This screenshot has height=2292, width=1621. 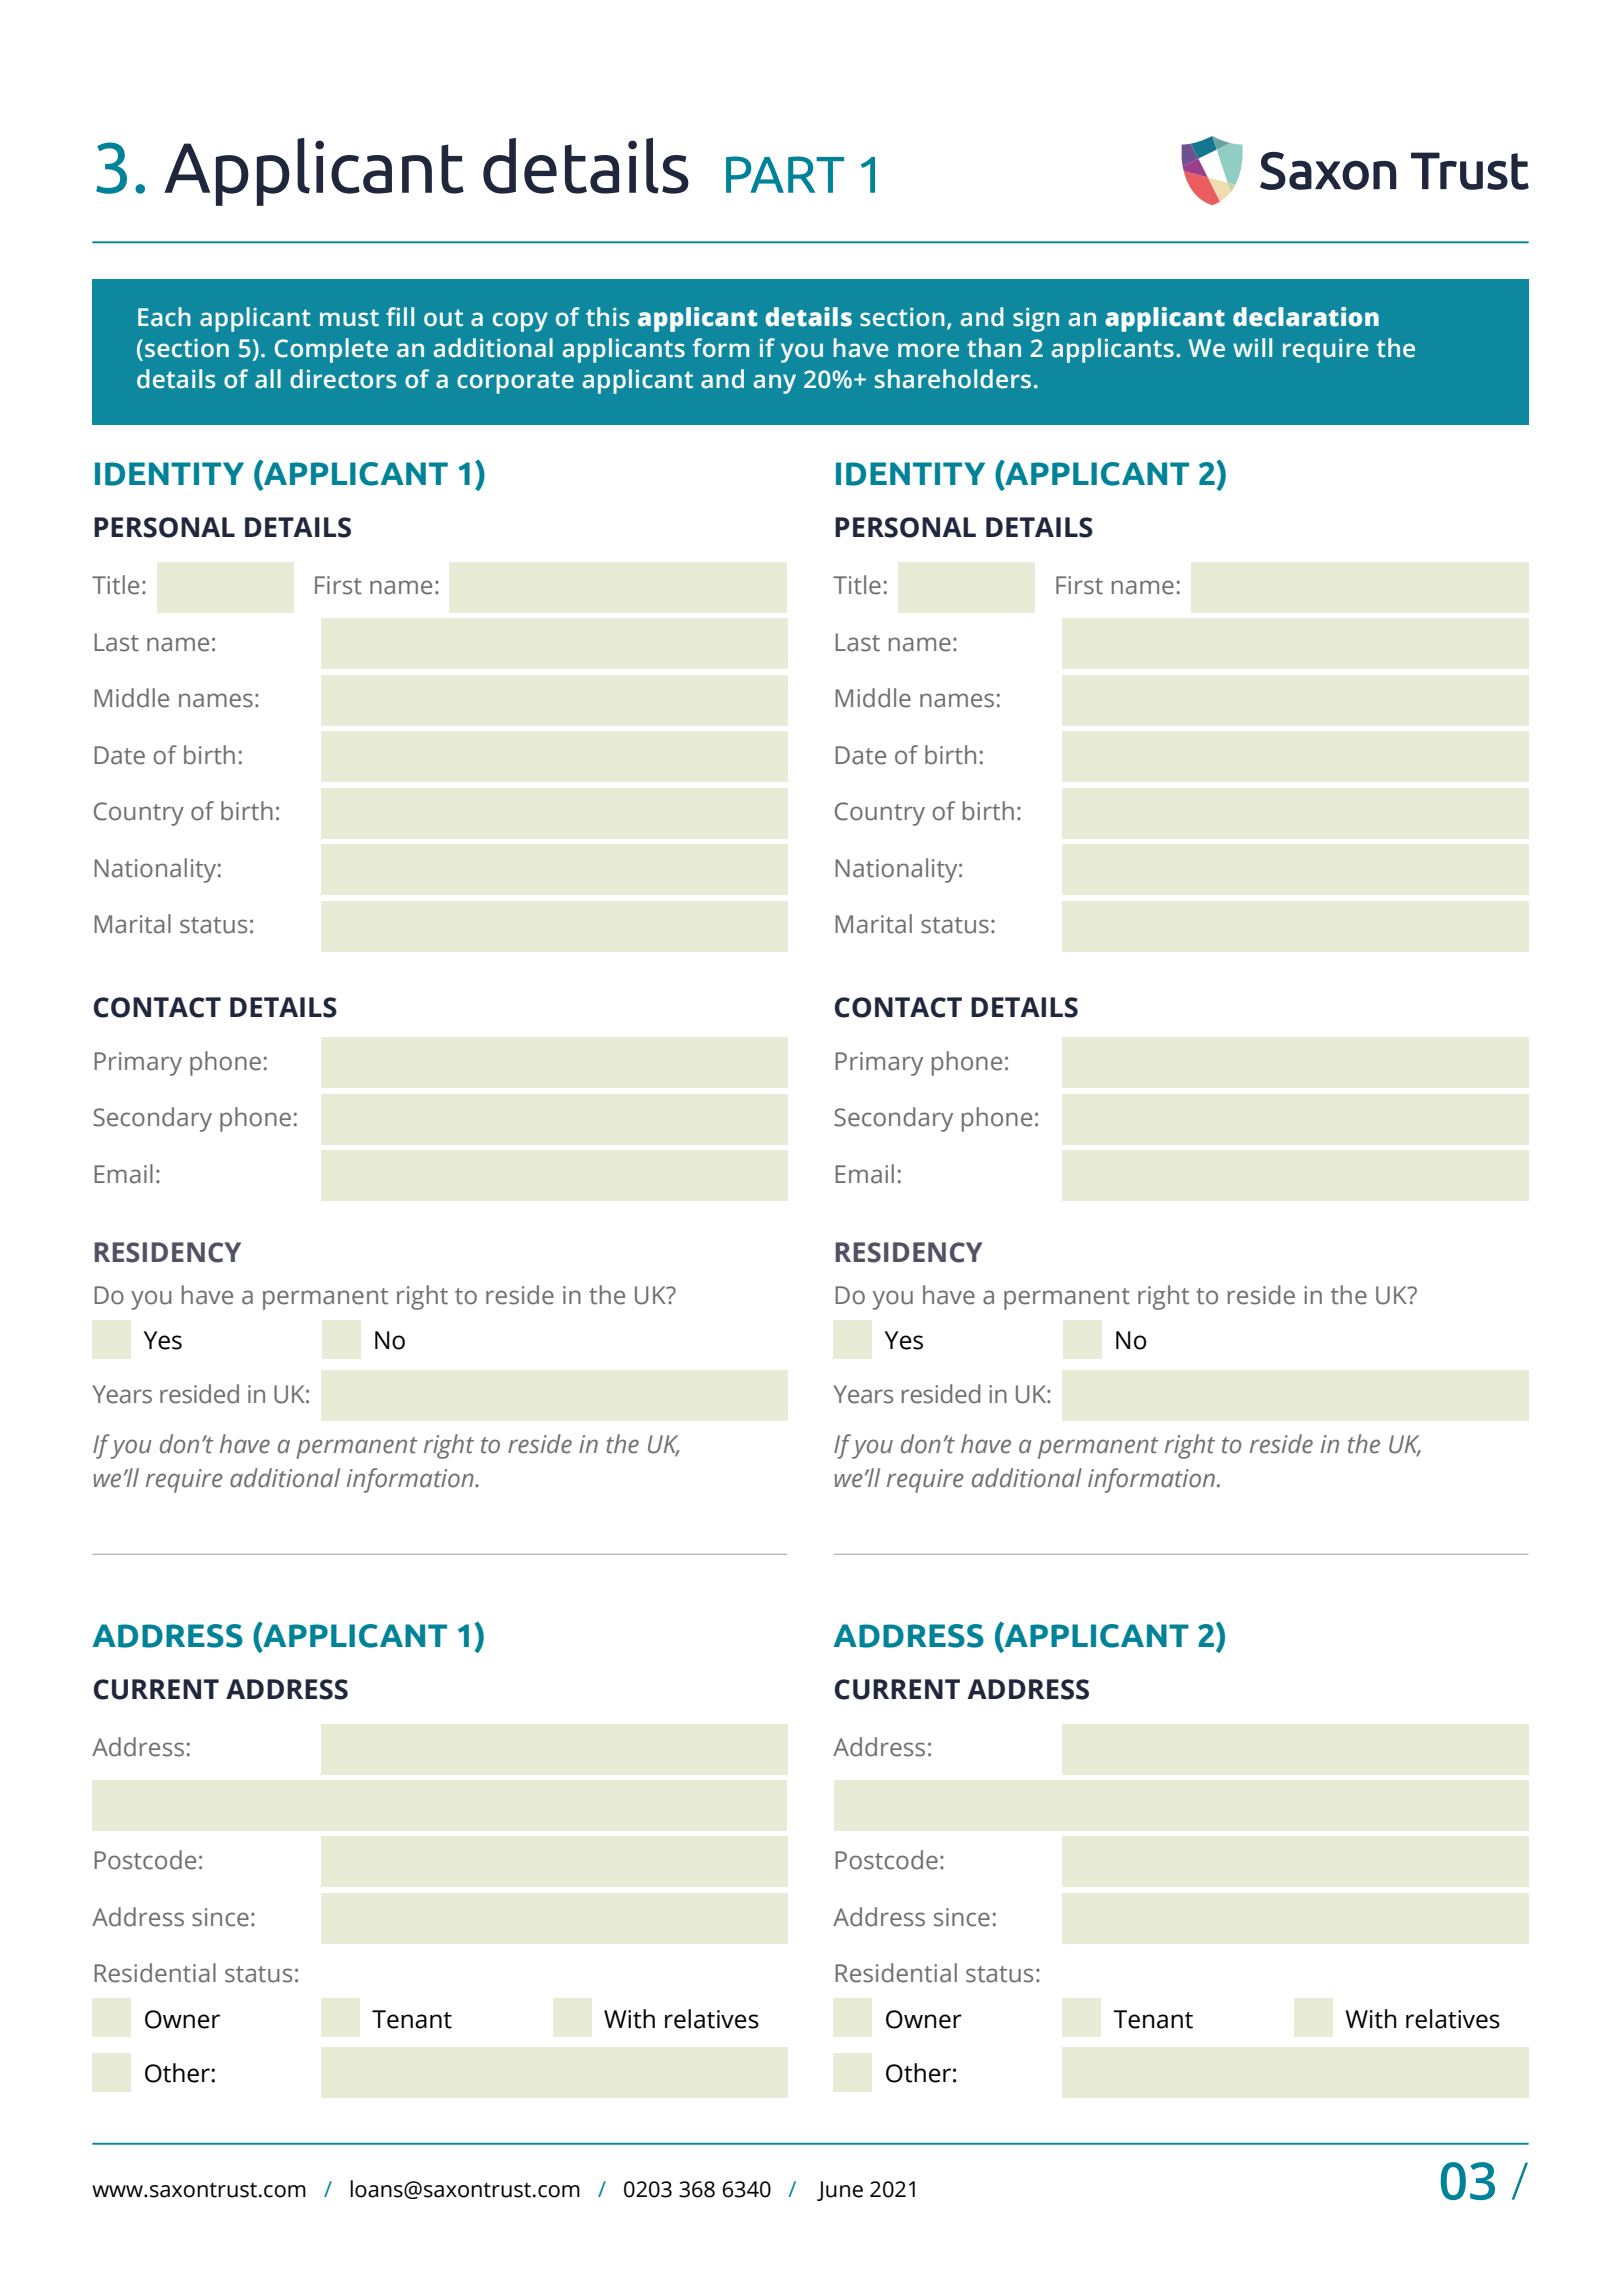 What do you see at coordinates (349, 318) in the screenshot?
I see `must` at bounding box center [349, 318].
